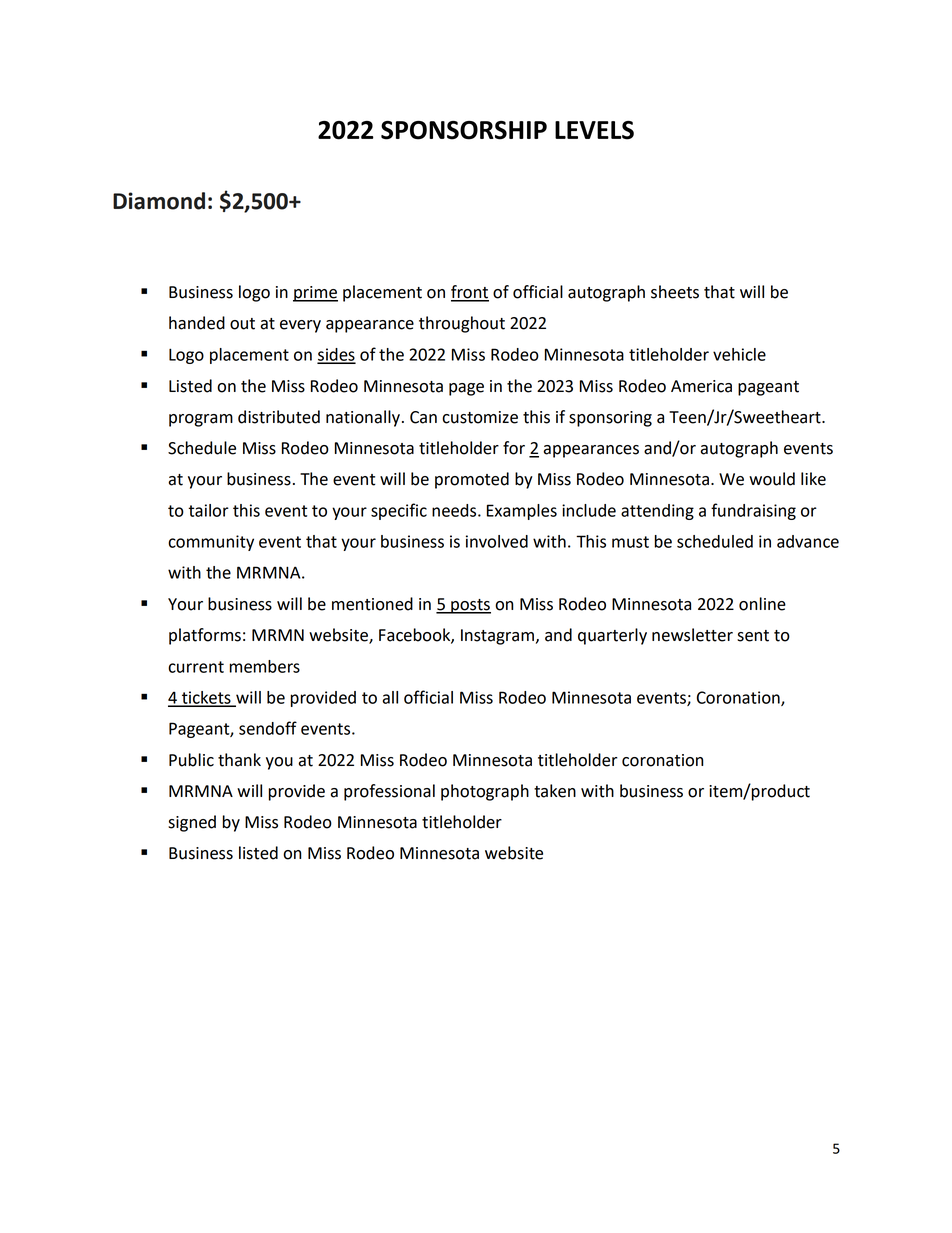 The width and height of the page is (952, 1233). Describe the element at coordinates (472, 480) in the page. I see `promoted` at that location.
